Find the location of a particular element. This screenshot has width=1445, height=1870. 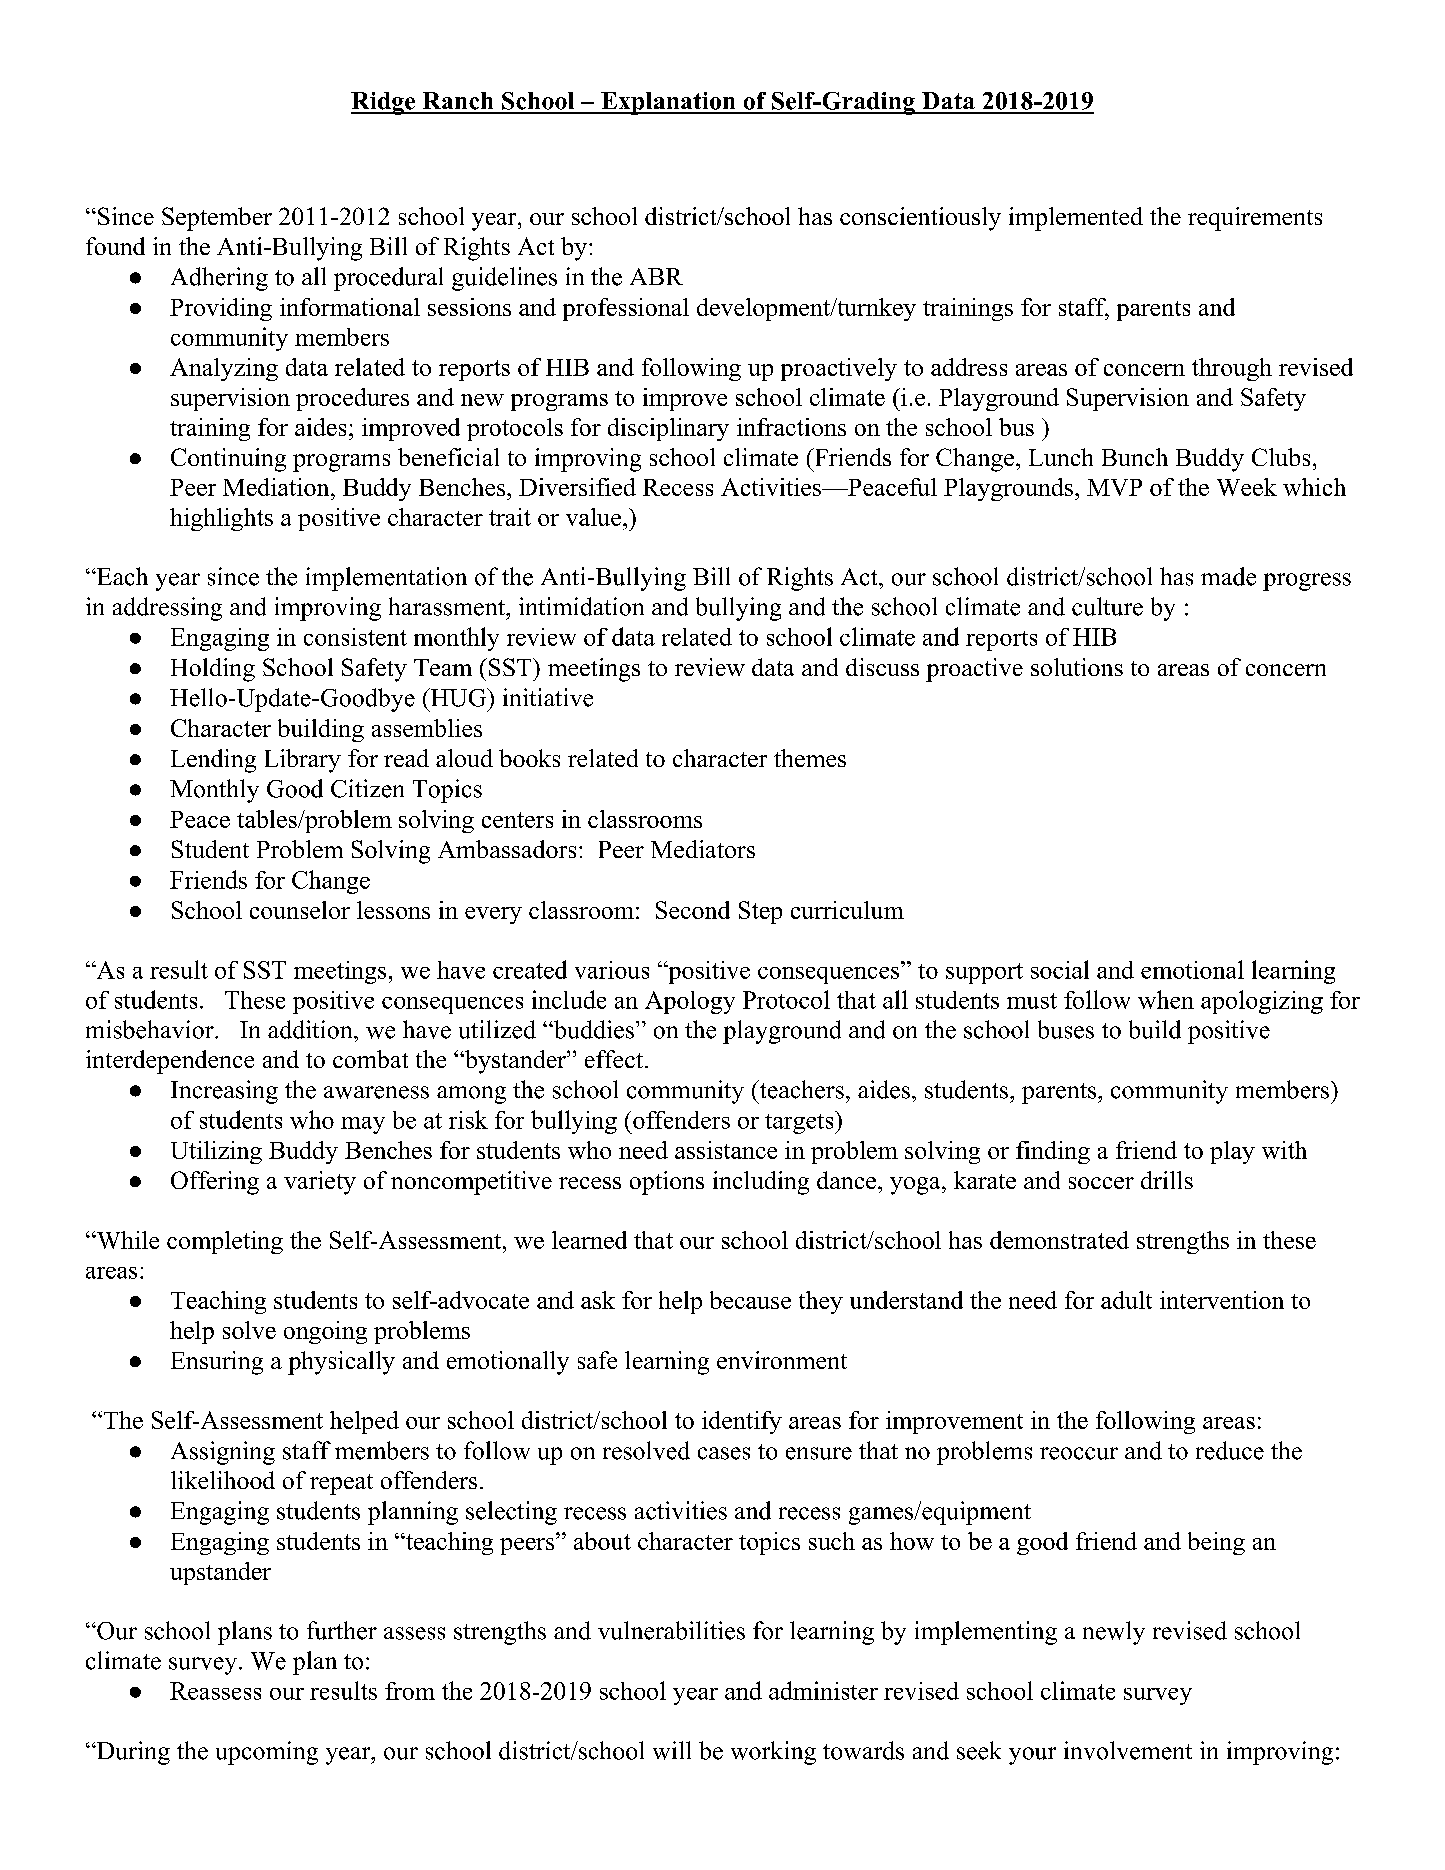

ABR is located at coordinates (656, 276).
